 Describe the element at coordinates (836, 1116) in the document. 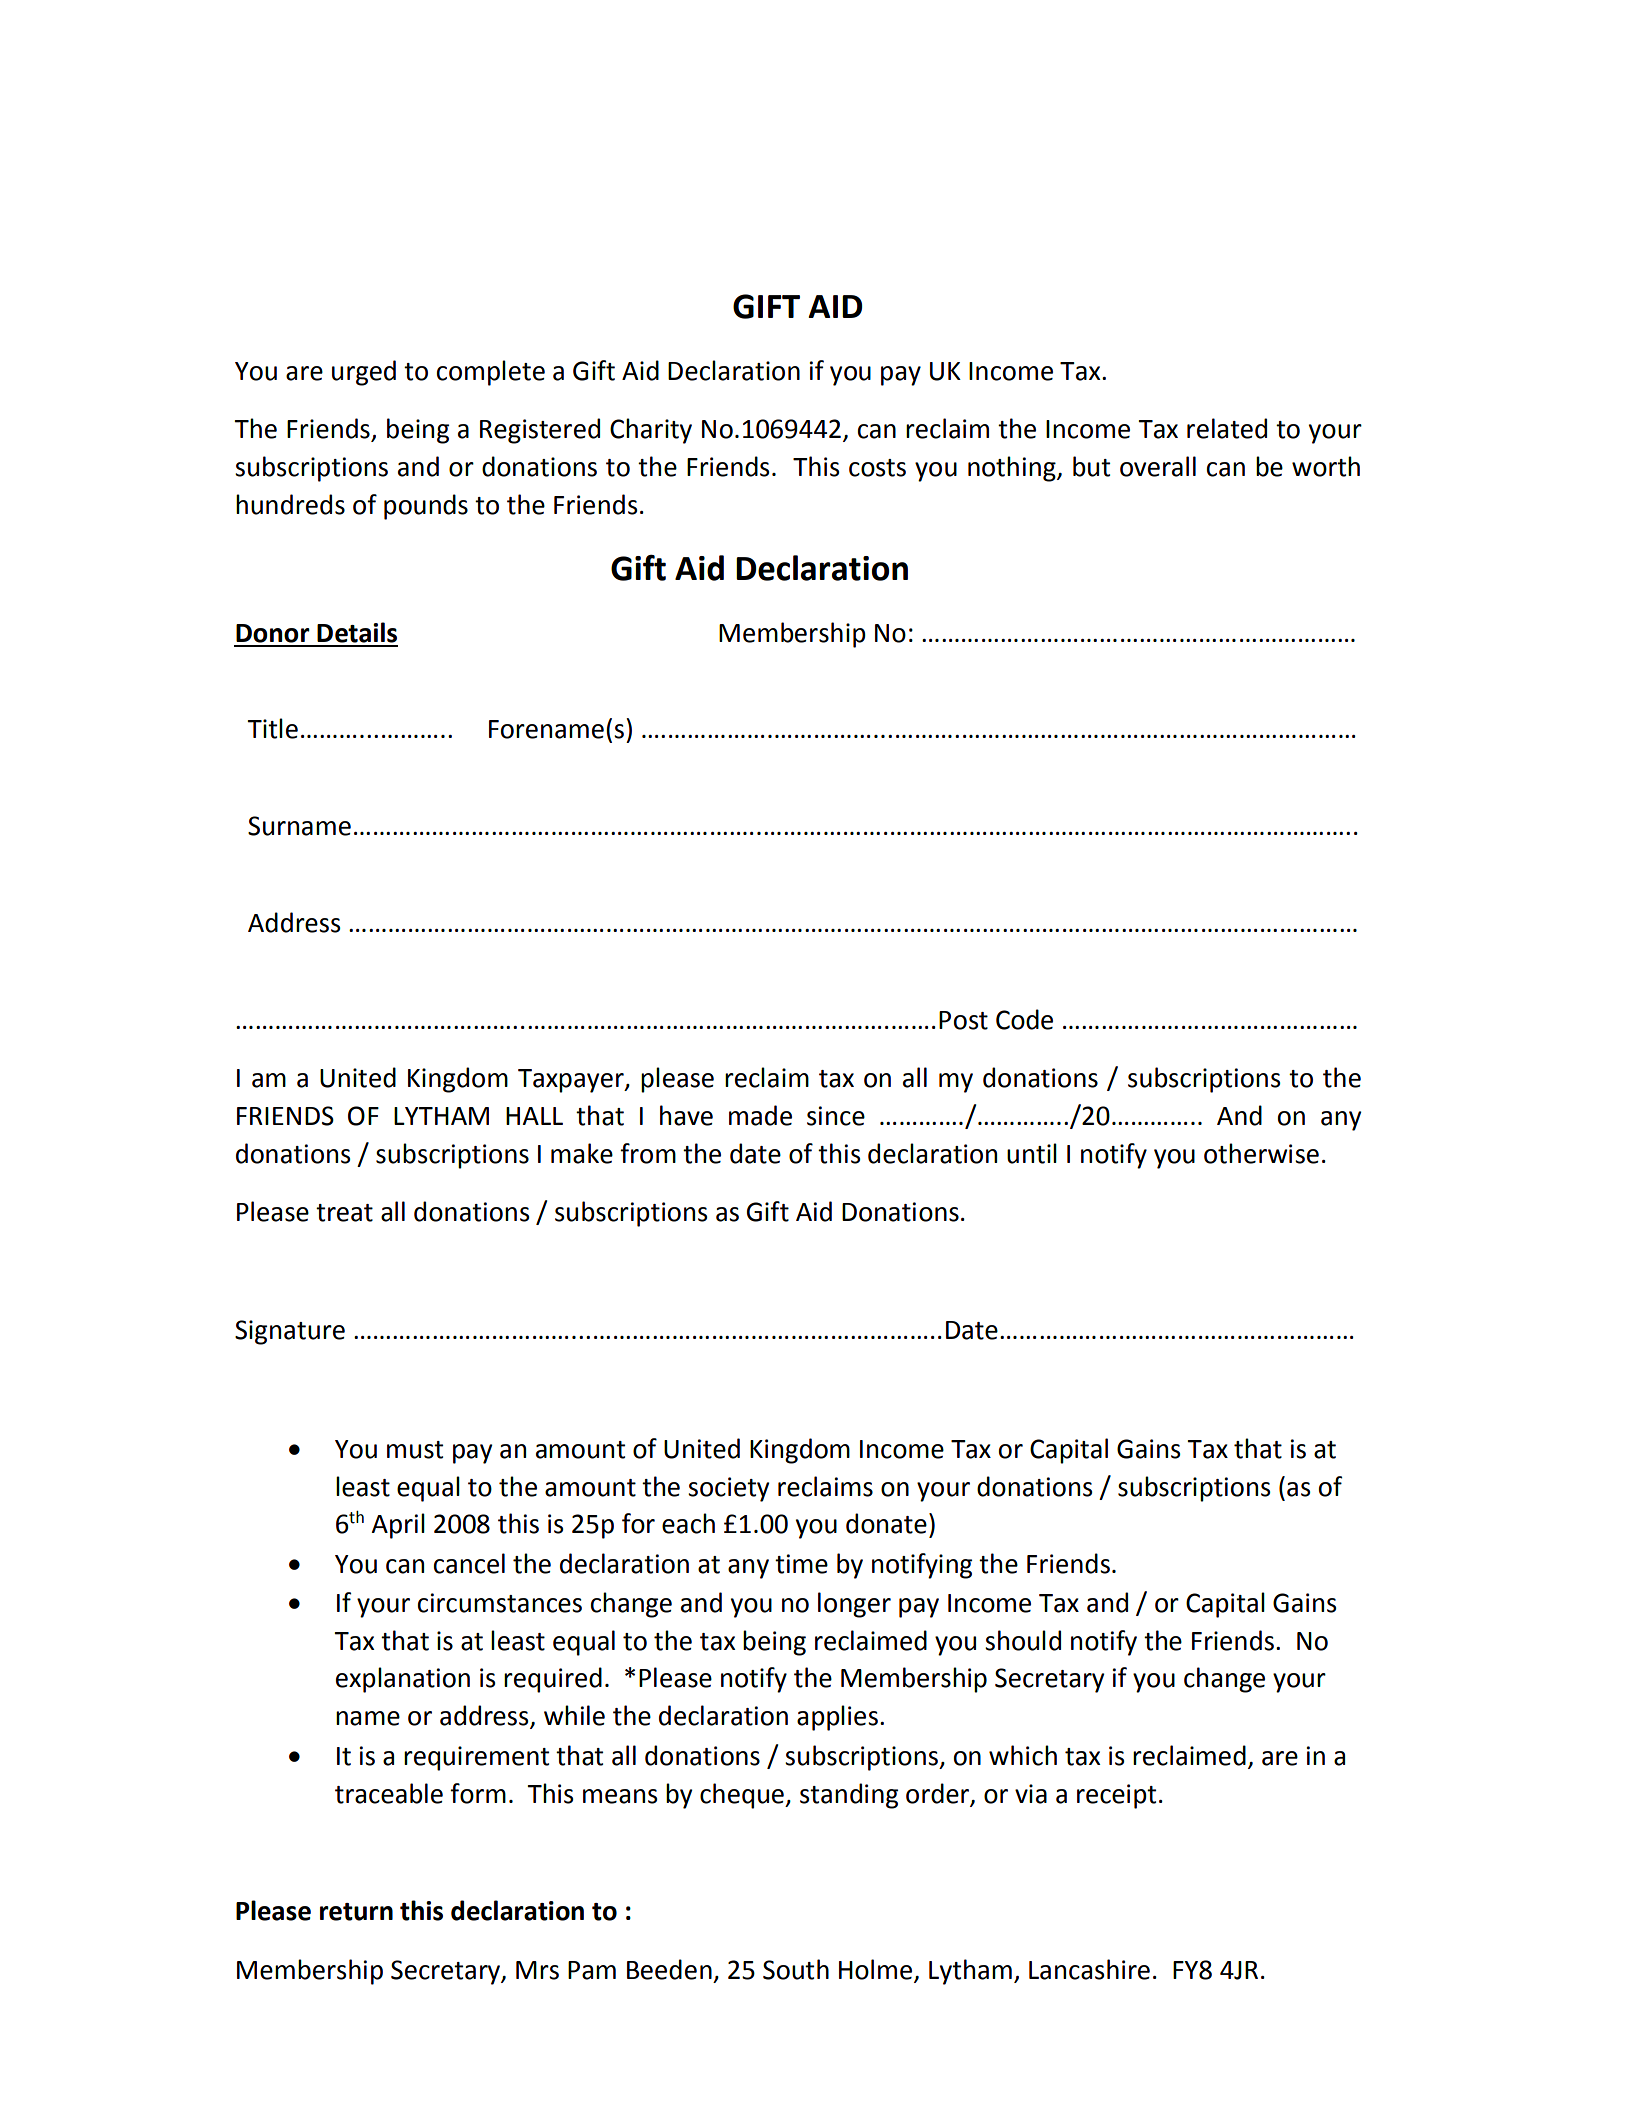

I see `since` at that location.
